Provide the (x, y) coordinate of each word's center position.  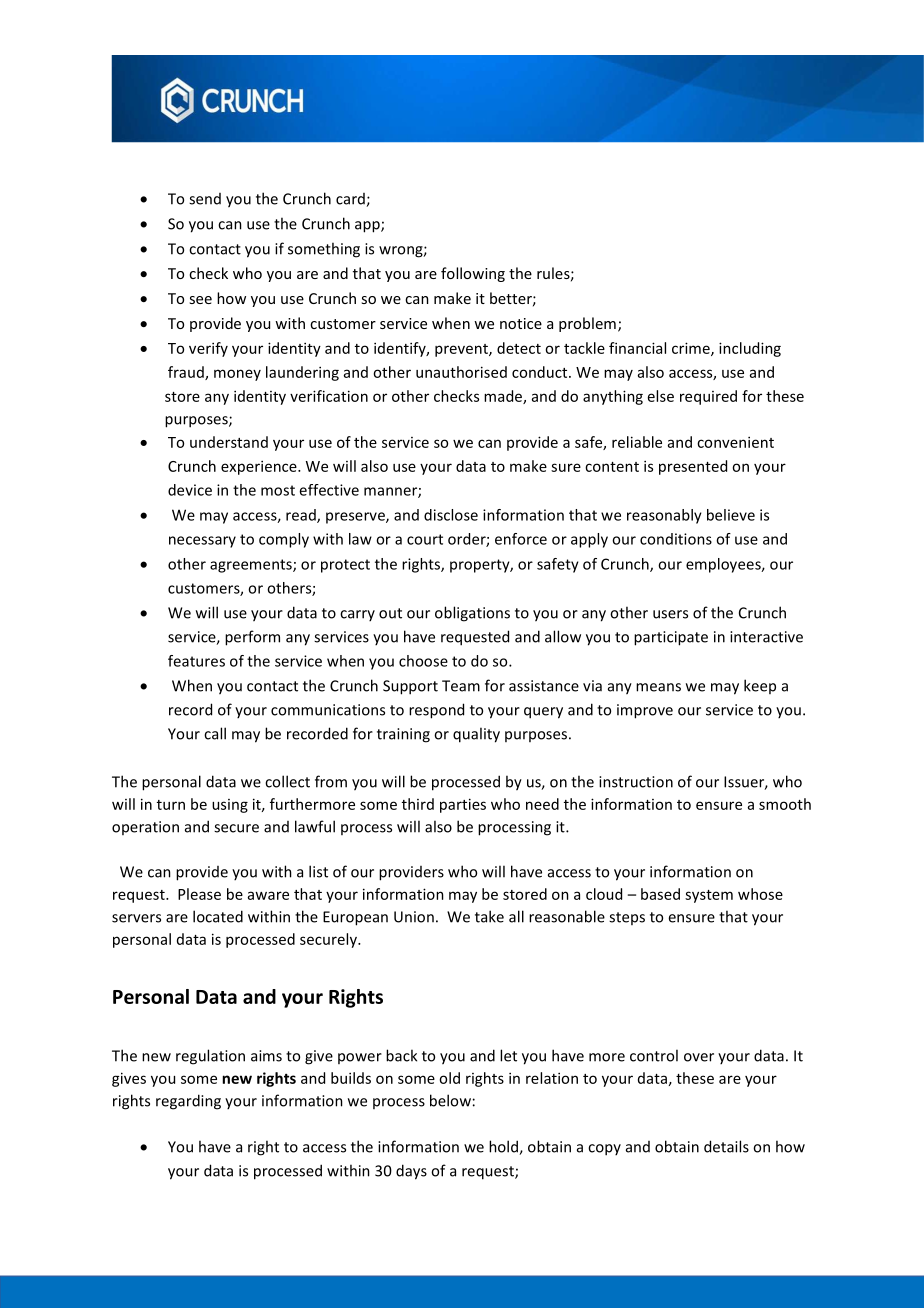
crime (692, 349)
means (658, 687)
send (205, 199)
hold (504, 1147)
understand (229, 442)
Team (461, 686)
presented (693, 467)
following (473, 274)
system (709, 896)
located (218, 916)
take (489, 916)
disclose (451, 515)
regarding (188, 1102)
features (196, 661)
